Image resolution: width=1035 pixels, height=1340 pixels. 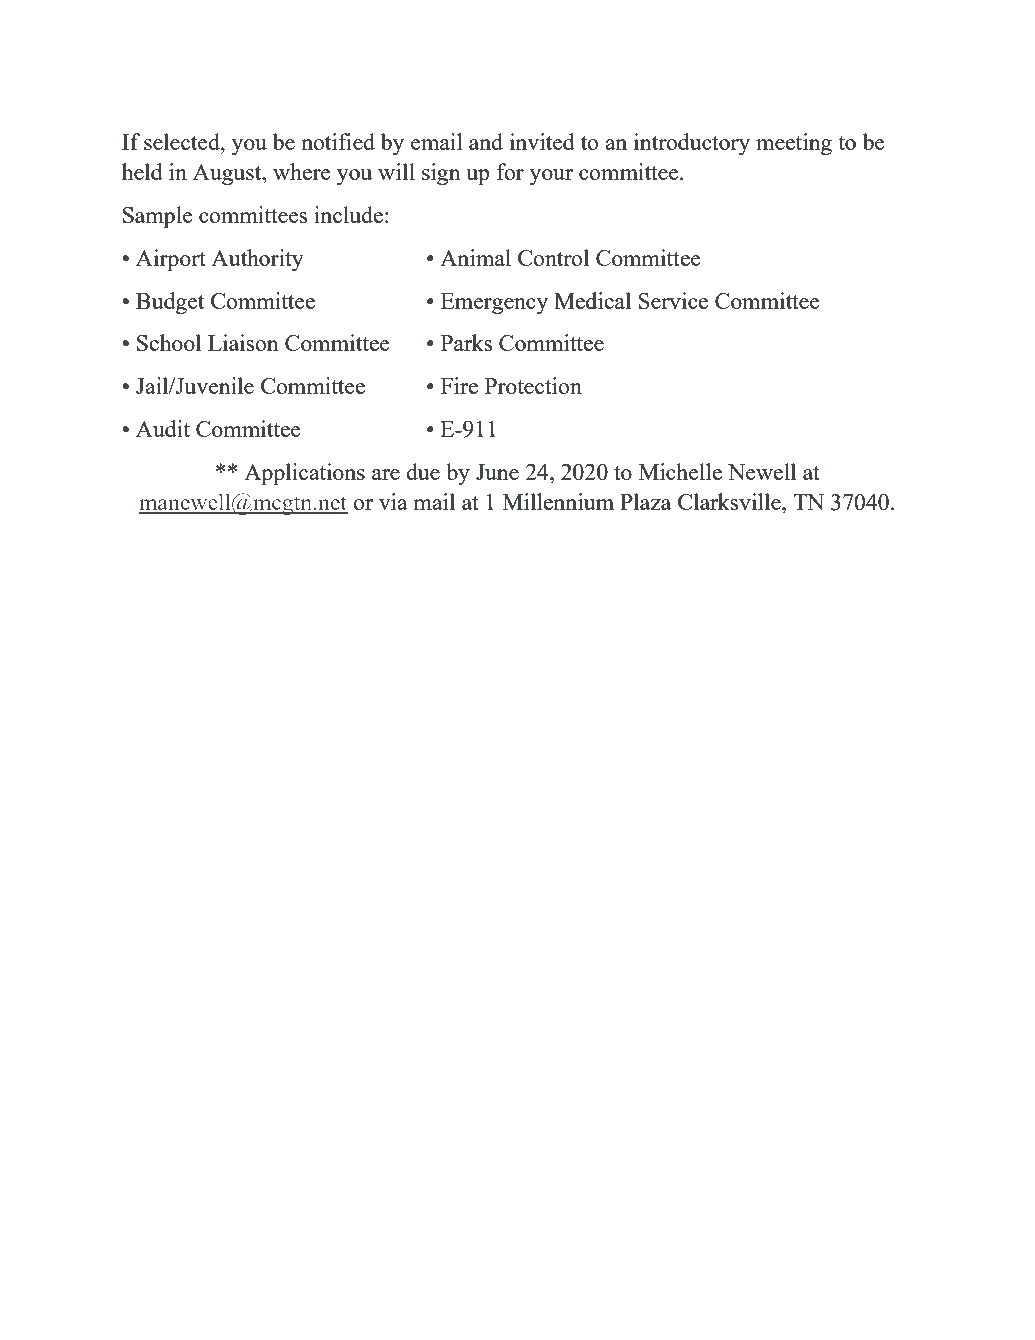 I want to click on Clarksville, so click(x=730, y=501).
